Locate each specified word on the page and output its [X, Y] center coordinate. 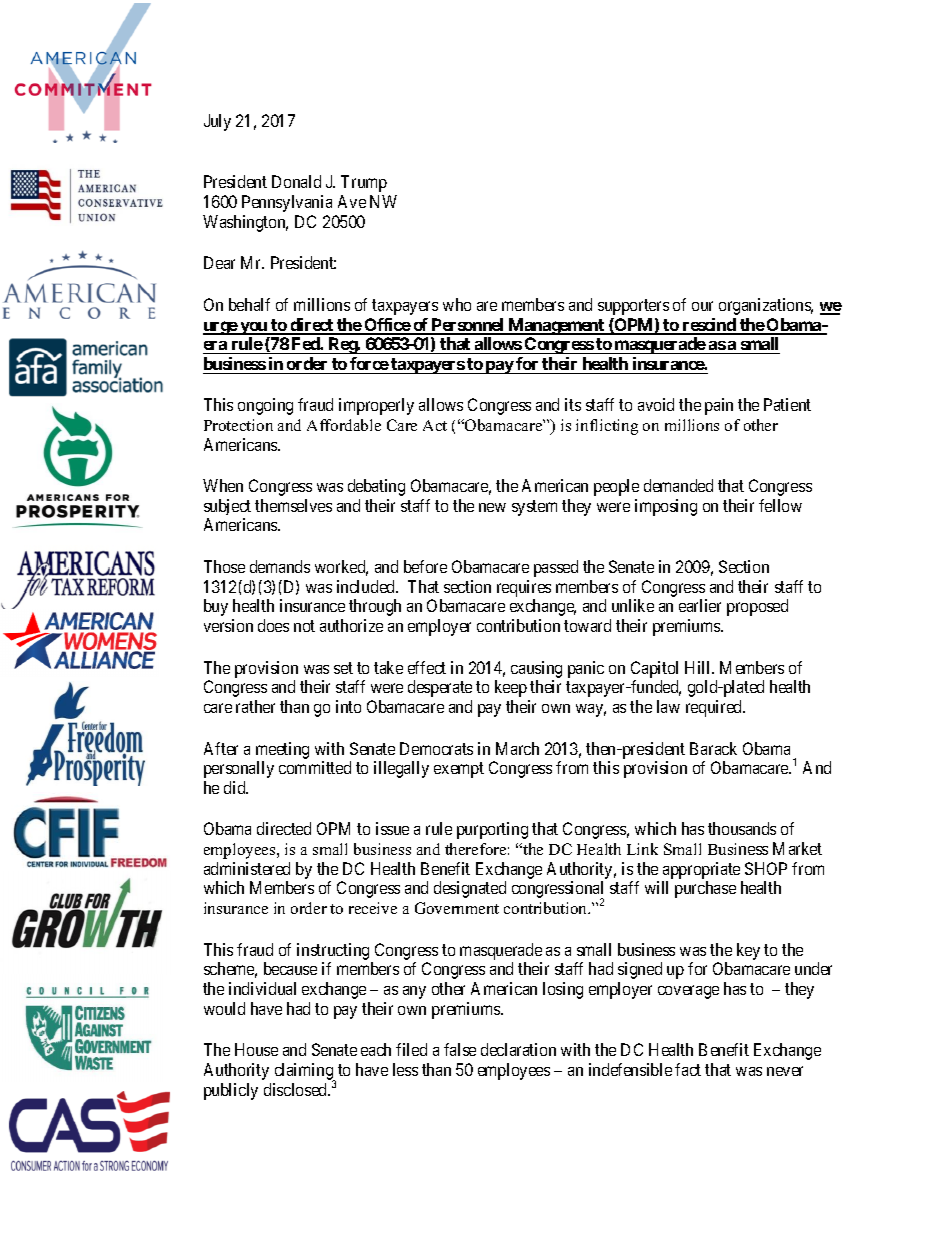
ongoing [265, 406]
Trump [364, 183]
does [273, 625]
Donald [296, 181]
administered [247, 868]
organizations [766, 306]
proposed [757, 607]
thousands [742, 828]
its [573, 404]
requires [524, 588]
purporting [492, 830]
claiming [305, 1073]
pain [719, 406]
